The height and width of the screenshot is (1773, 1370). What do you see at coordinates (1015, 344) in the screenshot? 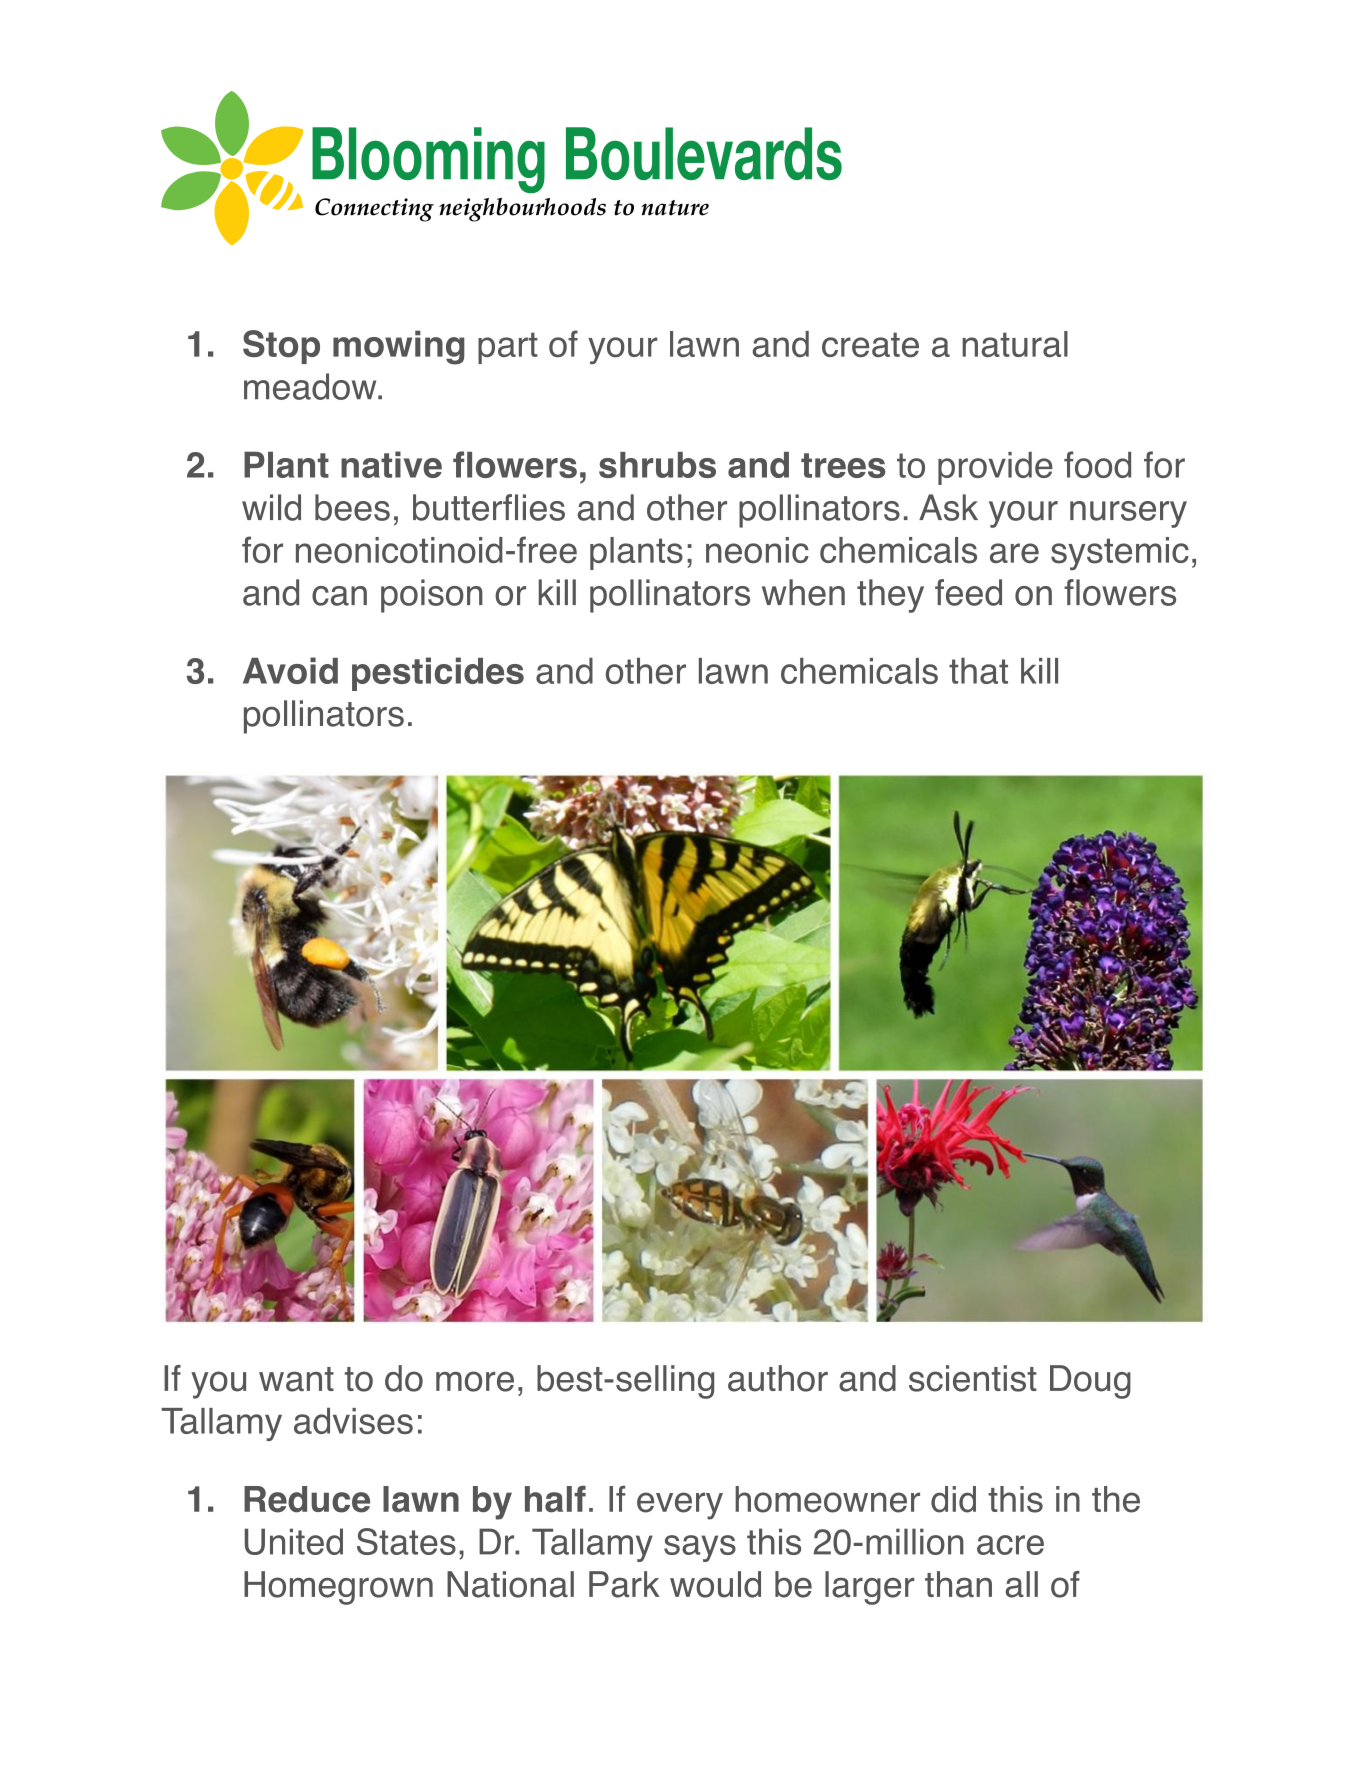
I see `natural` at bounding box center [1015, 344].
